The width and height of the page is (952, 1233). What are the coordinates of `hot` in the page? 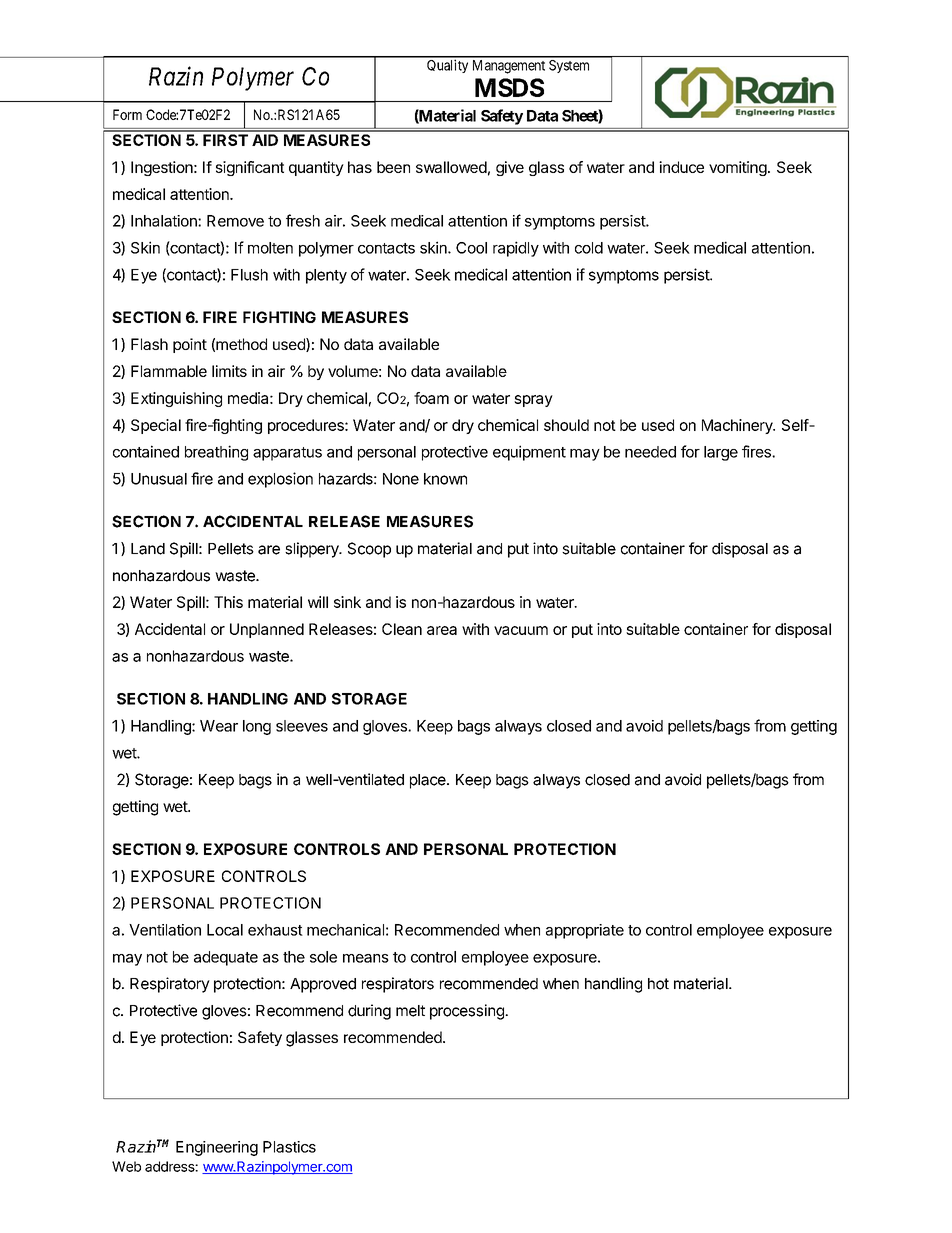 It's located at (658, 984).
